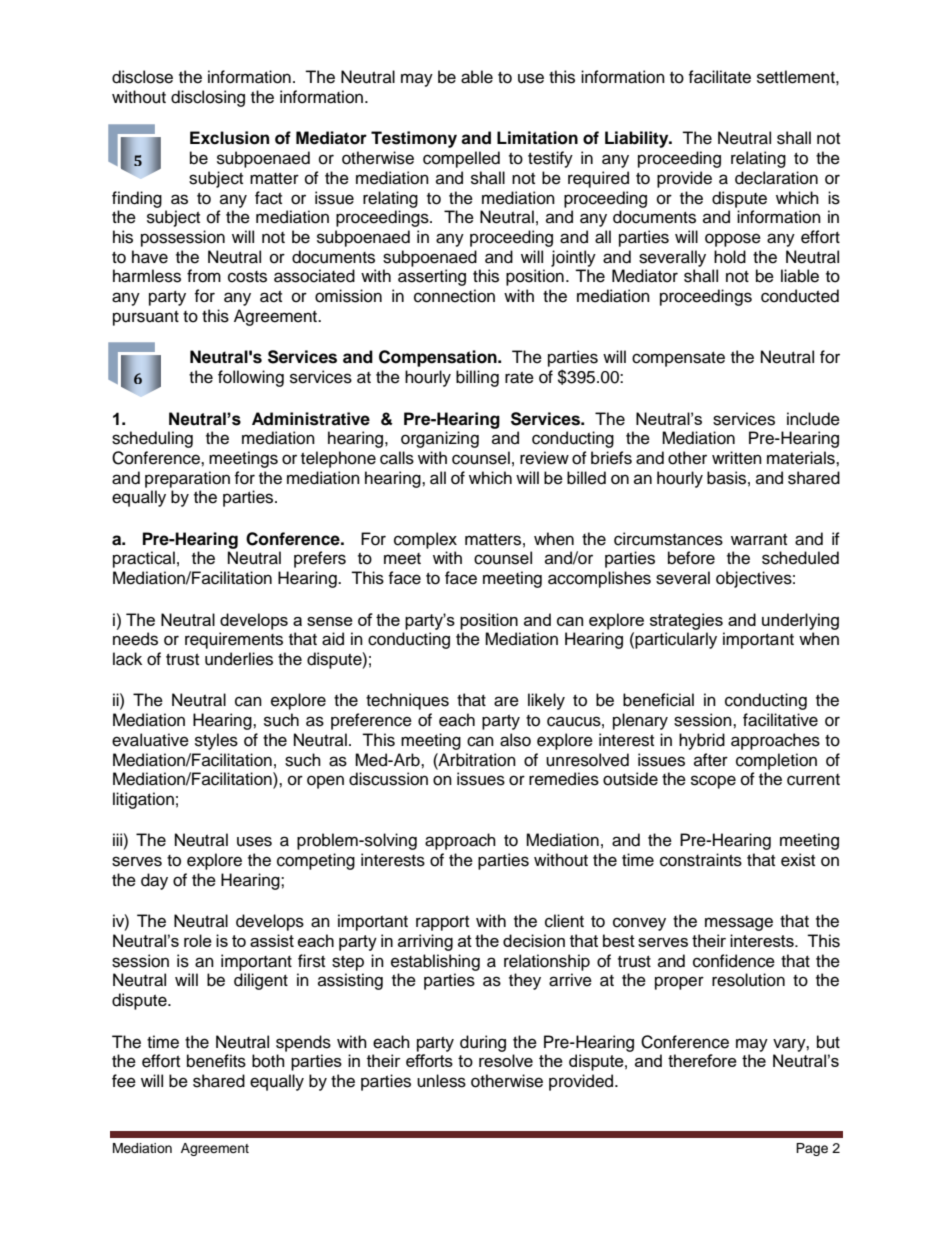 The width and height of the image is (952, 1233). Describe the element at coordinates (254, 841) in the image. I see `uses` at that location.
